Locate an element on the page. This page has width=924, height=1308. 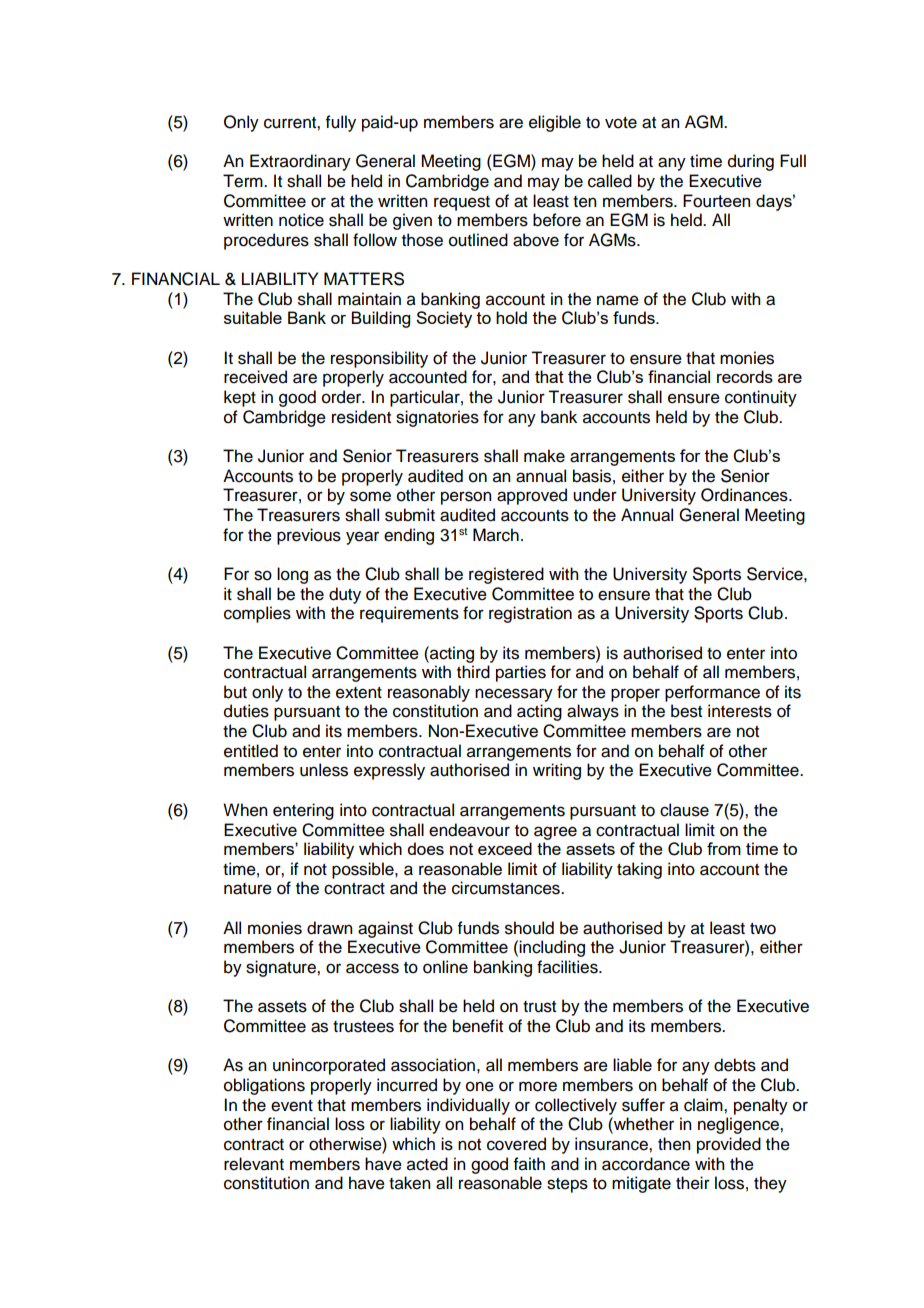
eligible is located at coordinates (555, 123).
